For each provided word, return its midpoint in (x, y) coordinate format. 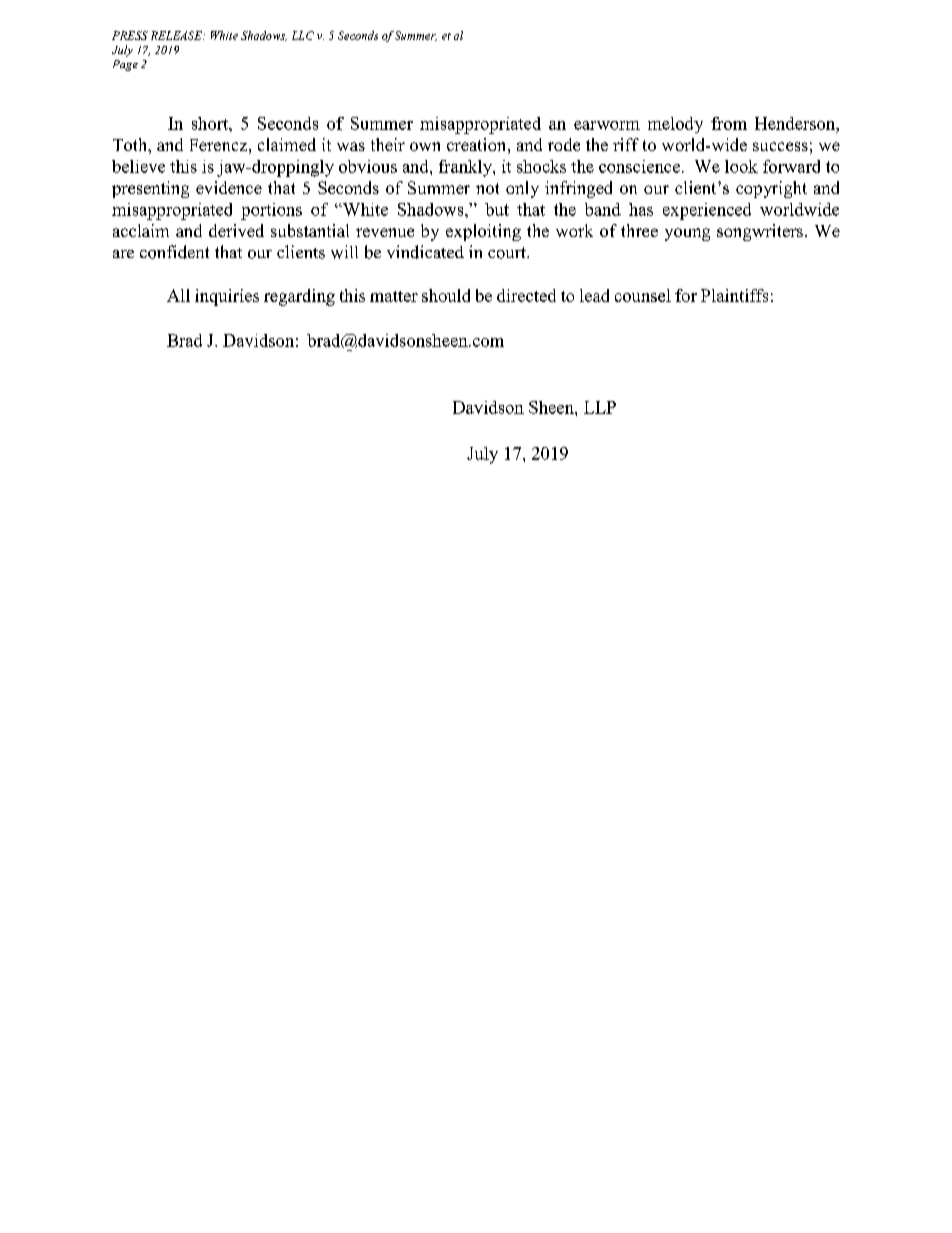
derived (236, 230)
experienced (707, 211)
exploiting (483, 232)
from (729, 123)
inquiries (227, 297)
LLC (303, 35)
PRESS (130, 35)
